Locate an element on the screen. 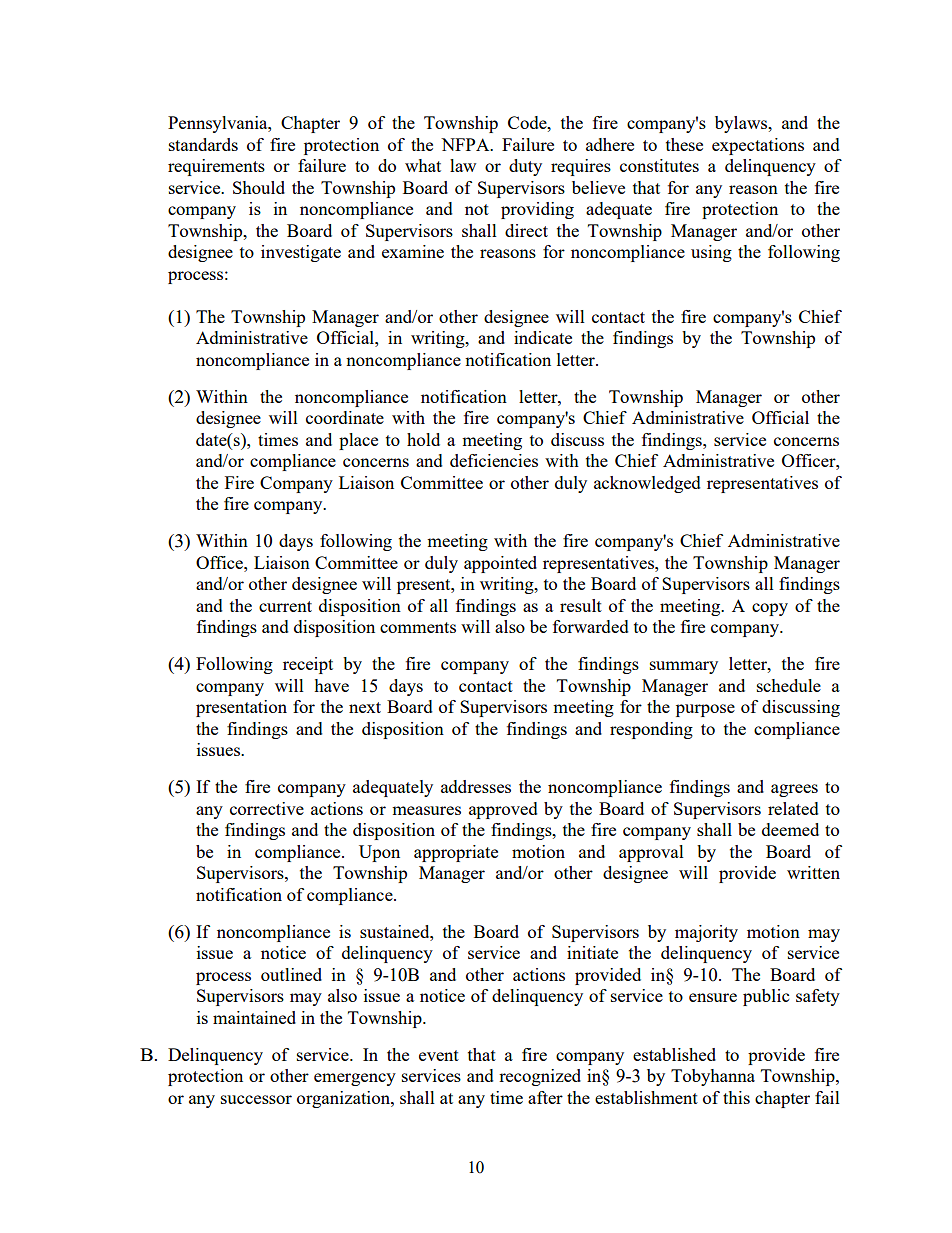 This screenshot has width=952, height=1233. successor is located at coordinates (256, 1099).
